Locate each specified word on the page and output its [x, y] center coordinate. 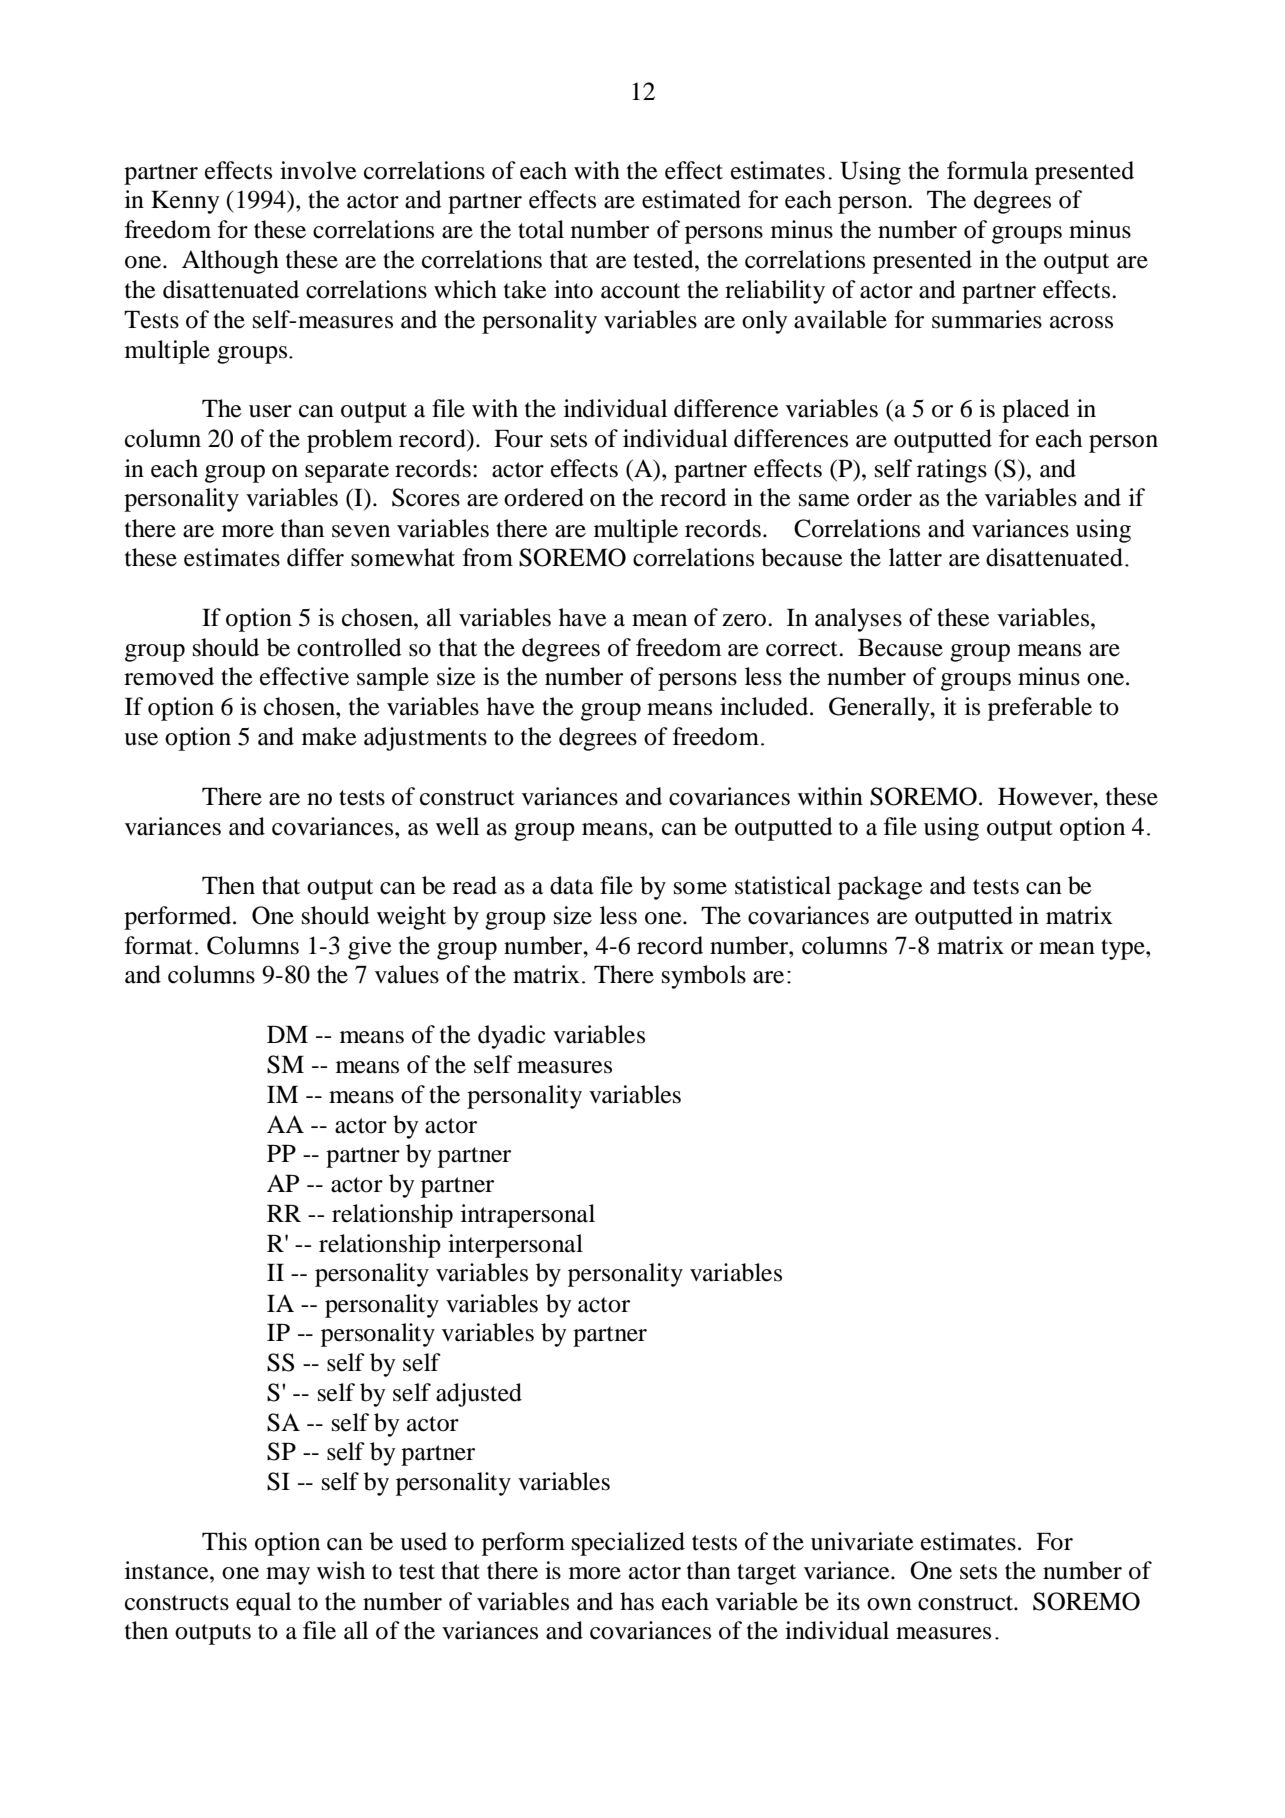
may [288, 1576]
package [880, 888]
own [889, 1604]
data [572, 885]
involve [318, 170]
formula [987, 170]
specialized [628, 1544]
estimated [691, 199]
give [370, 948]
